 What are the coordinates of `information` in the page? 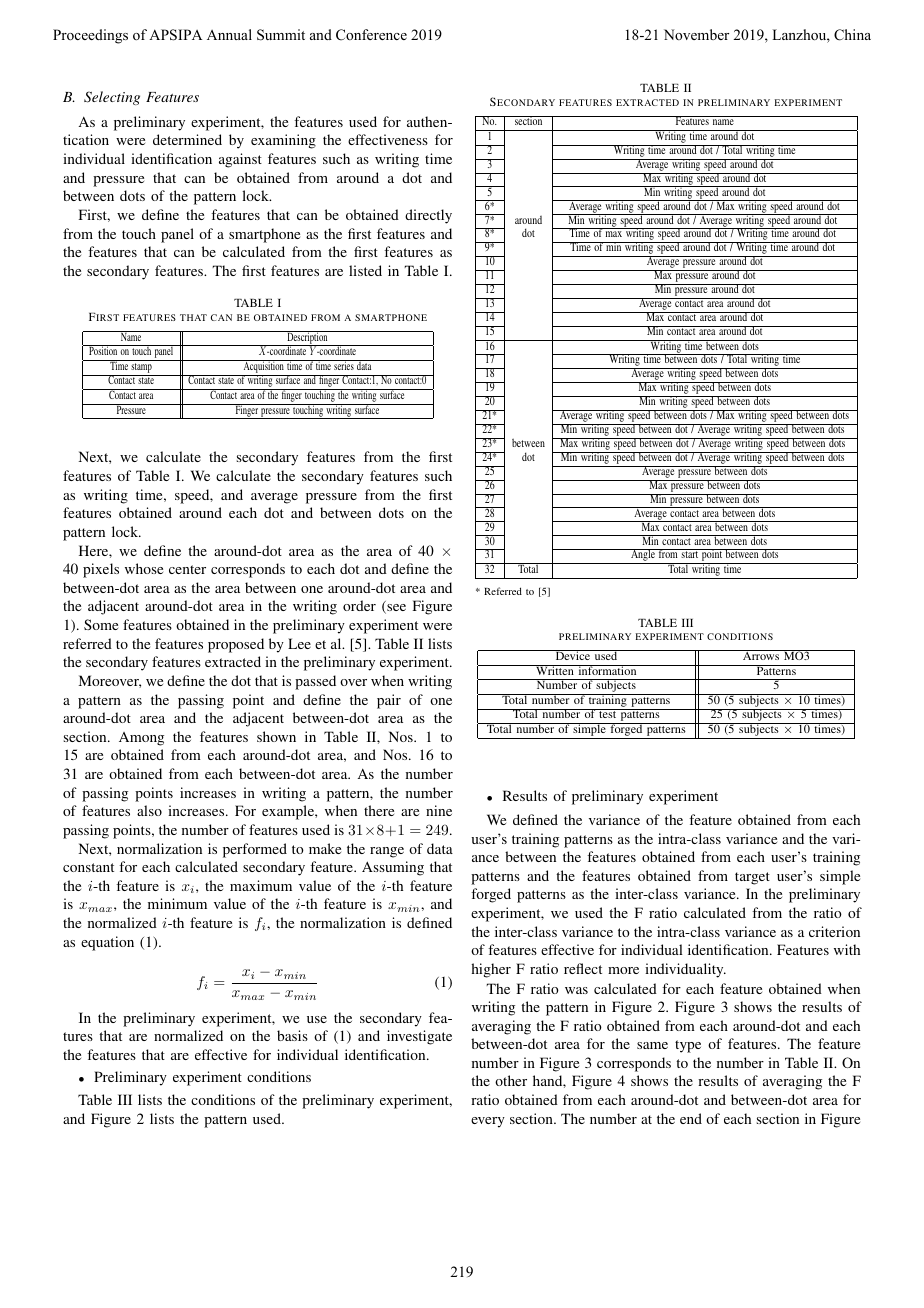 It's located at (607, 670).
